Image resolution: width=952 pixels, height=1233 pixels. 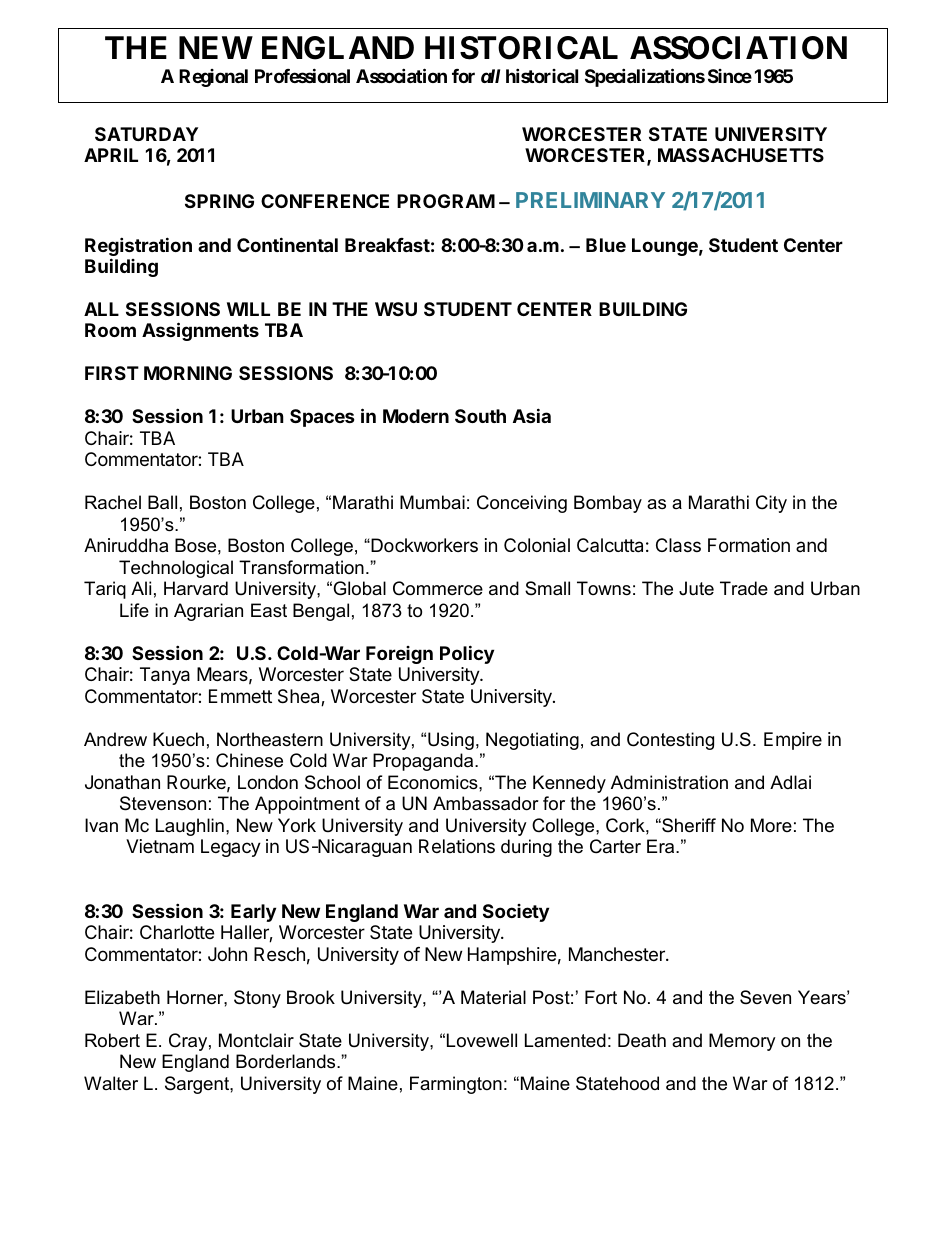 What do you see at coordinates (438, 588) in the screenshot?
I see `Commerce` at bounding box center [438, 588].
